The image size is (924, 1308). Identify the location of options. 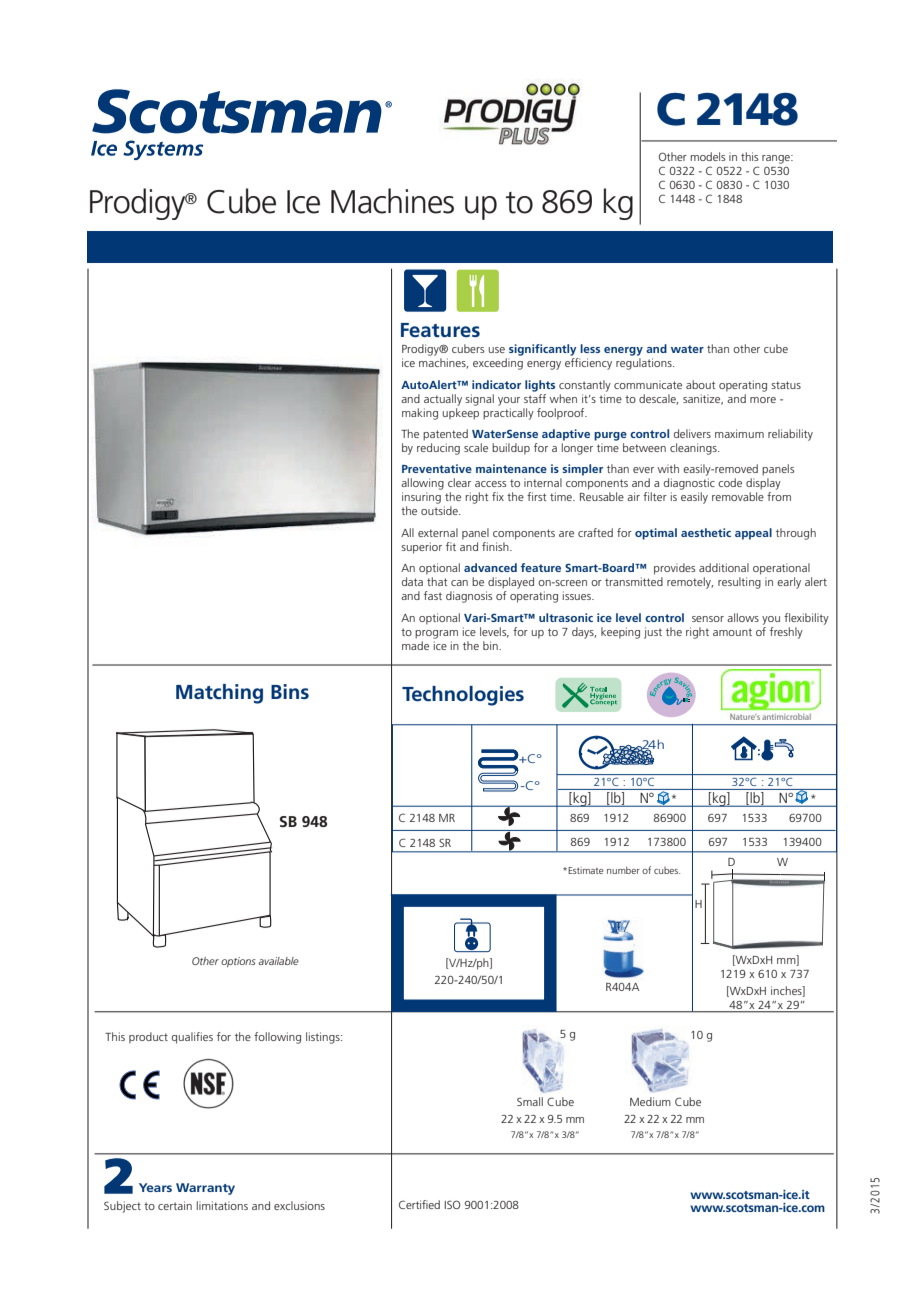
(238, 962).
